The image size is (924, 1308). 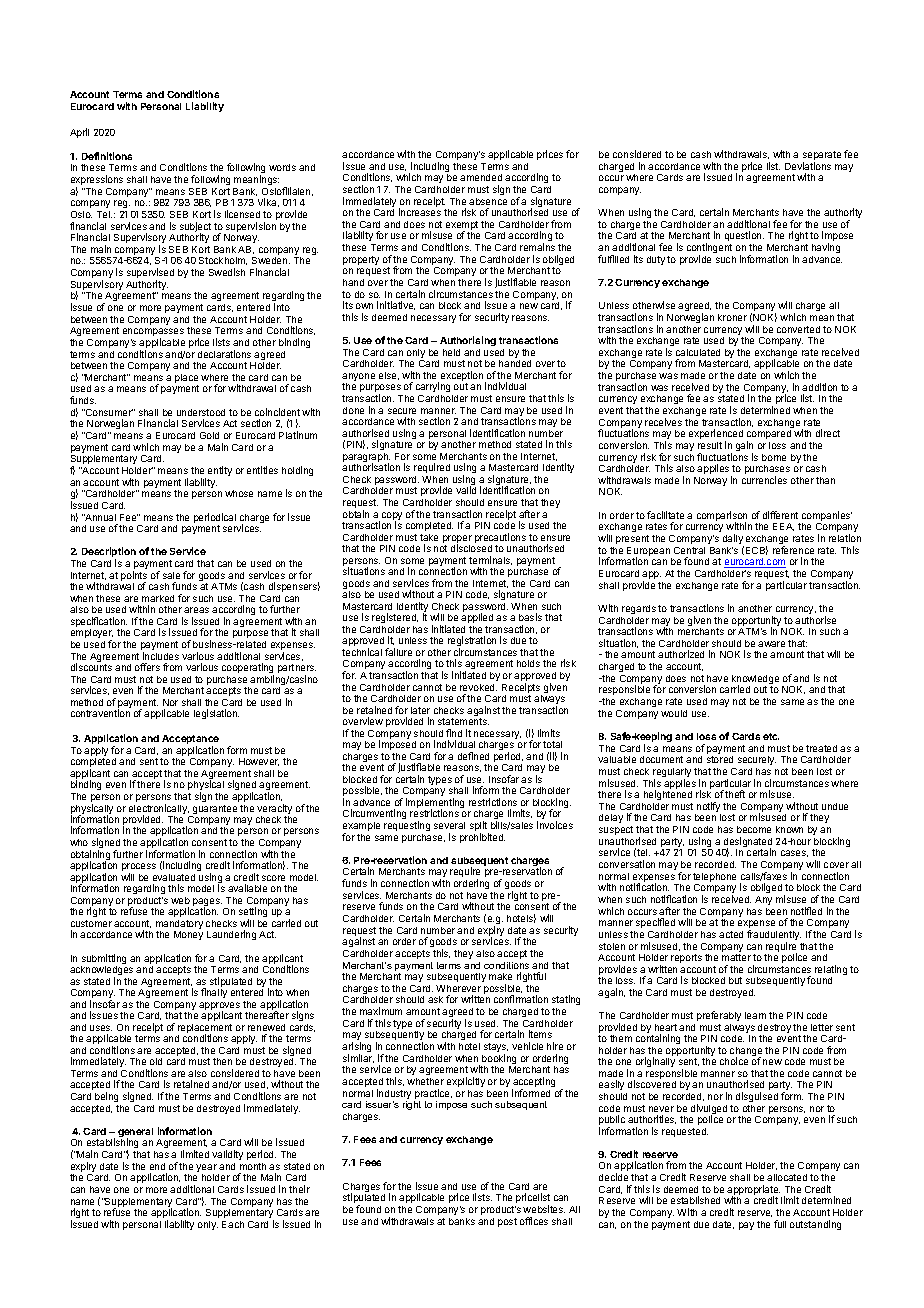 I want to click on aware, so click(x=771, y=644).
